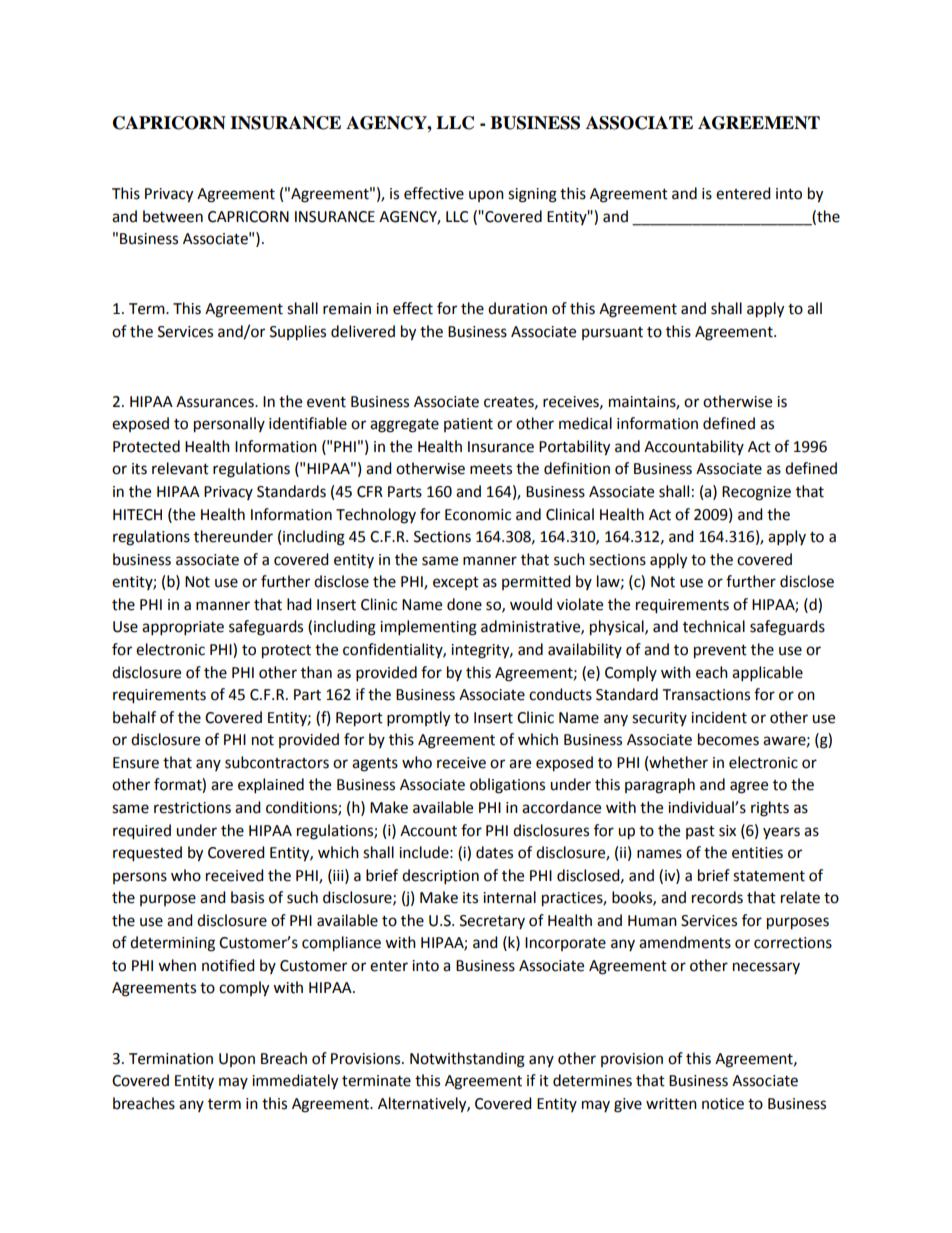 The height and width of the page is (1233, 952). What do you see at coordinates (247, 897) in the page?
I see `basis` at bounding box center [247, 897].
